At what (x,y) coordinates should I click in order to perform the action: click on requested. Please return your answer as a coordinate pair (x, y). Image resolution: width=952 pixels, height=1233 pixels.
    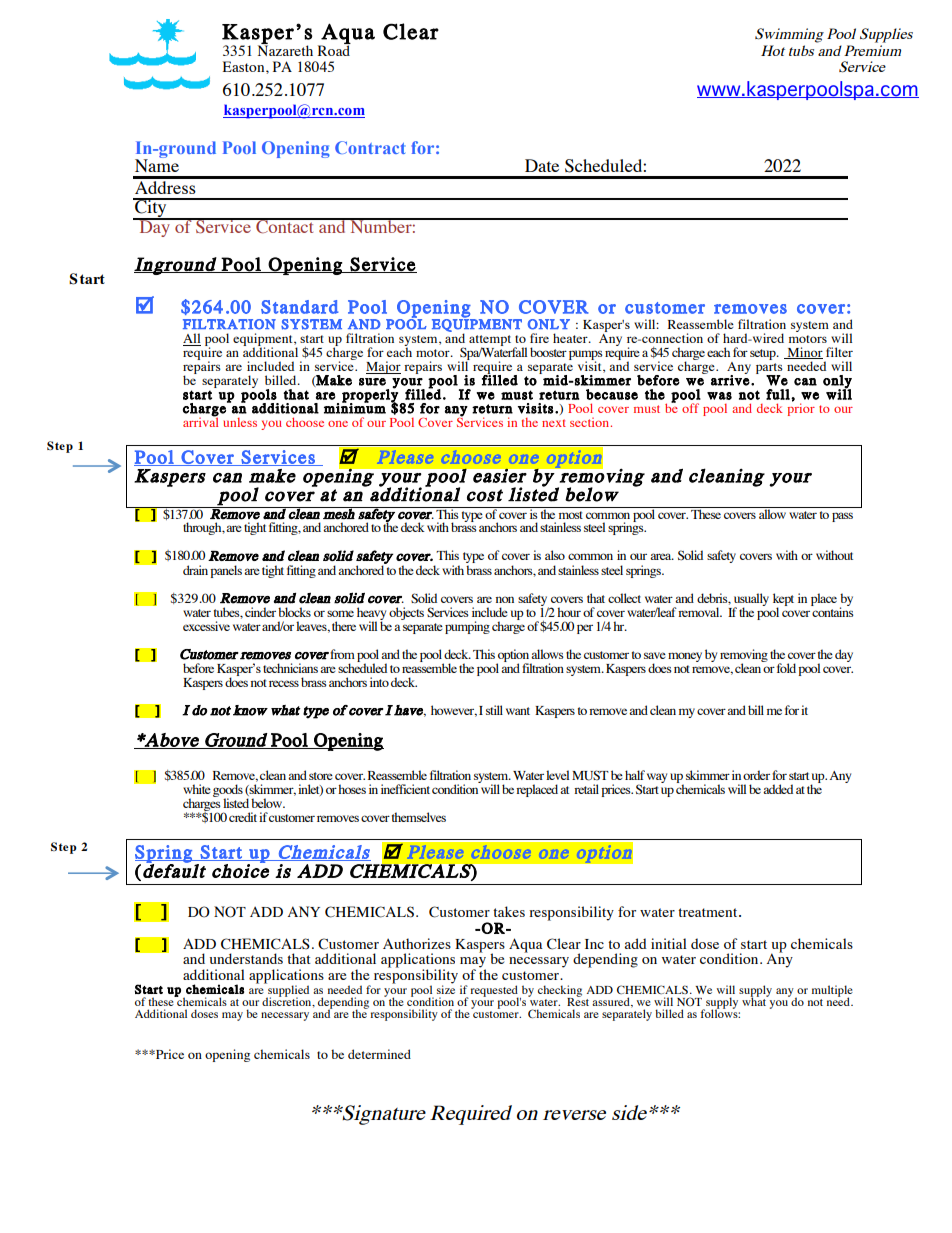
    Looking at the image, I should click on (494, 992).
